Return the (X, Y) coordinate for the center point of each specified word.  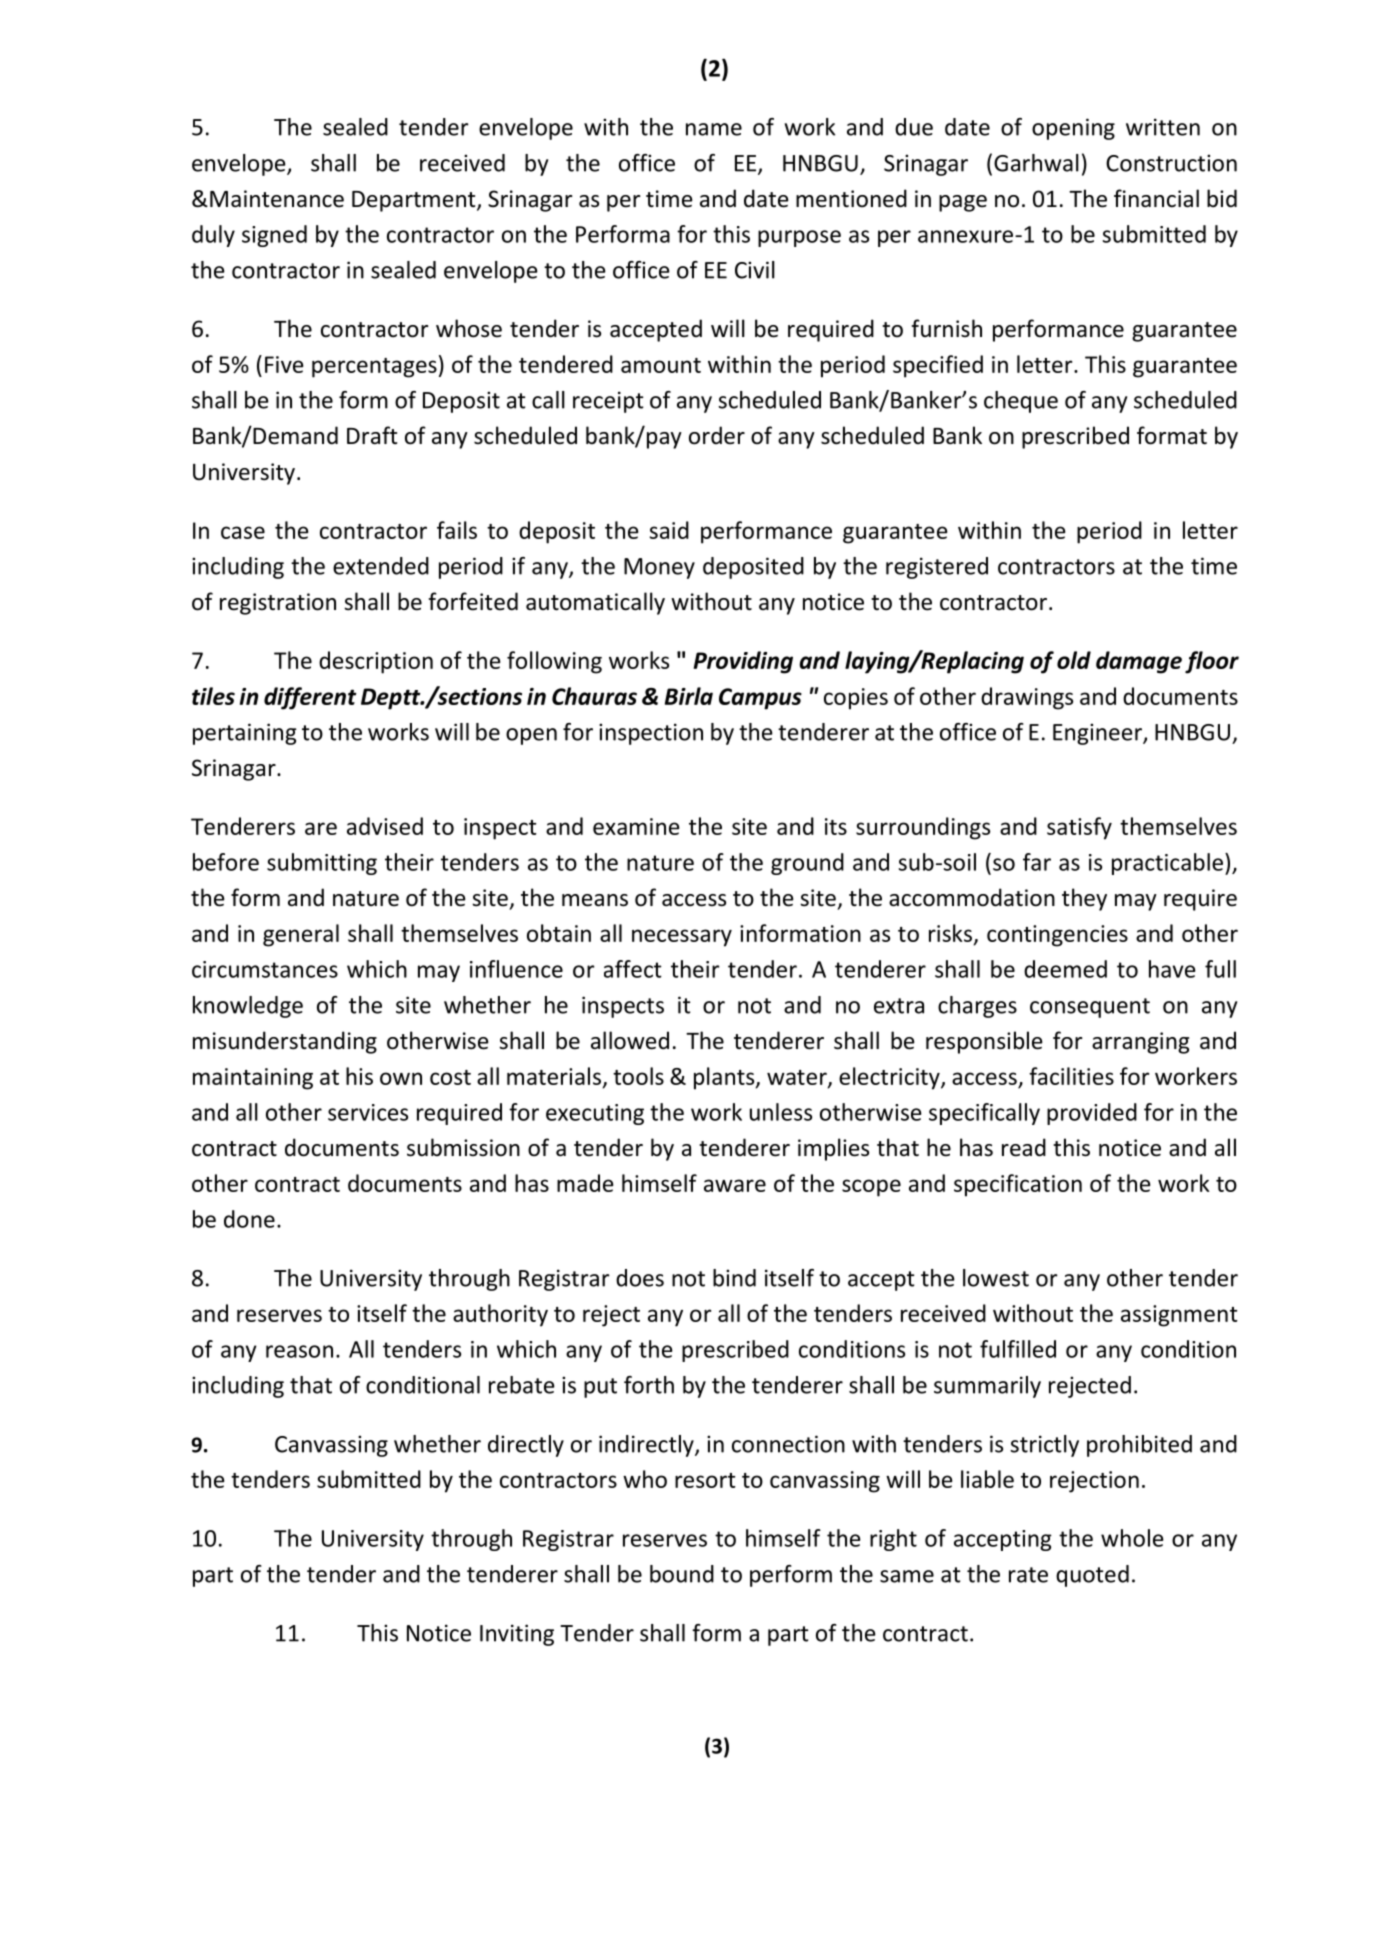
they (1084, 899)
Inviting (517, 1635)
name (714, 129)
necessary (682, 938)
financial (1156, 198)
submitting (322, 864)
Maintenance (277, 199)
